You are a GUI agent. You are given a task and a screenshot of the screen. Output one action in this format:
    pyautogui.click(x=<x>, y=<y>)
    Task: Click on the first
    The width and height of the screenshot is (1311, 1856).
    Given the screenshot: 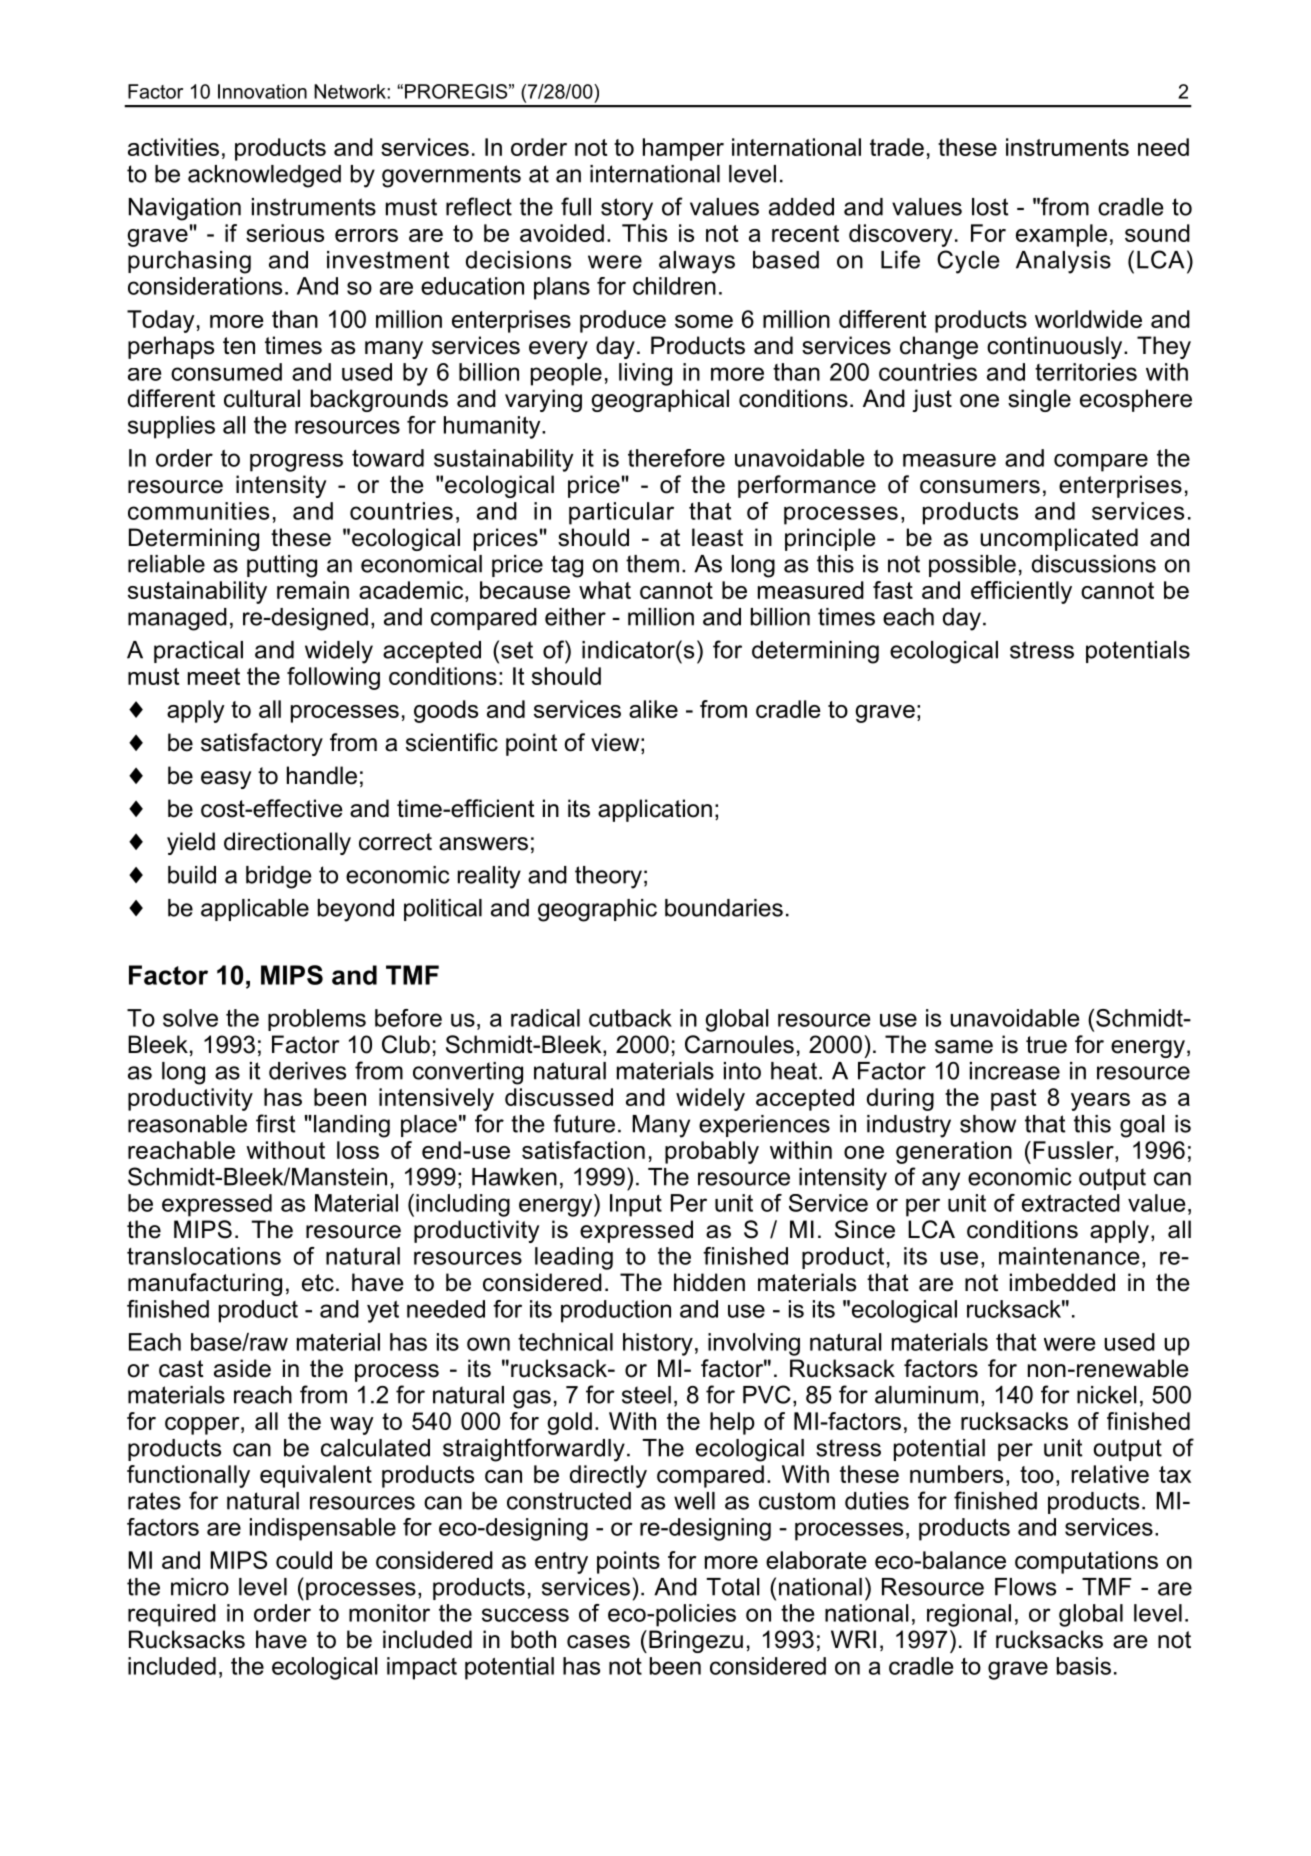 What is the action you would take?
    pyautogui.click(x=275, y=1123)
